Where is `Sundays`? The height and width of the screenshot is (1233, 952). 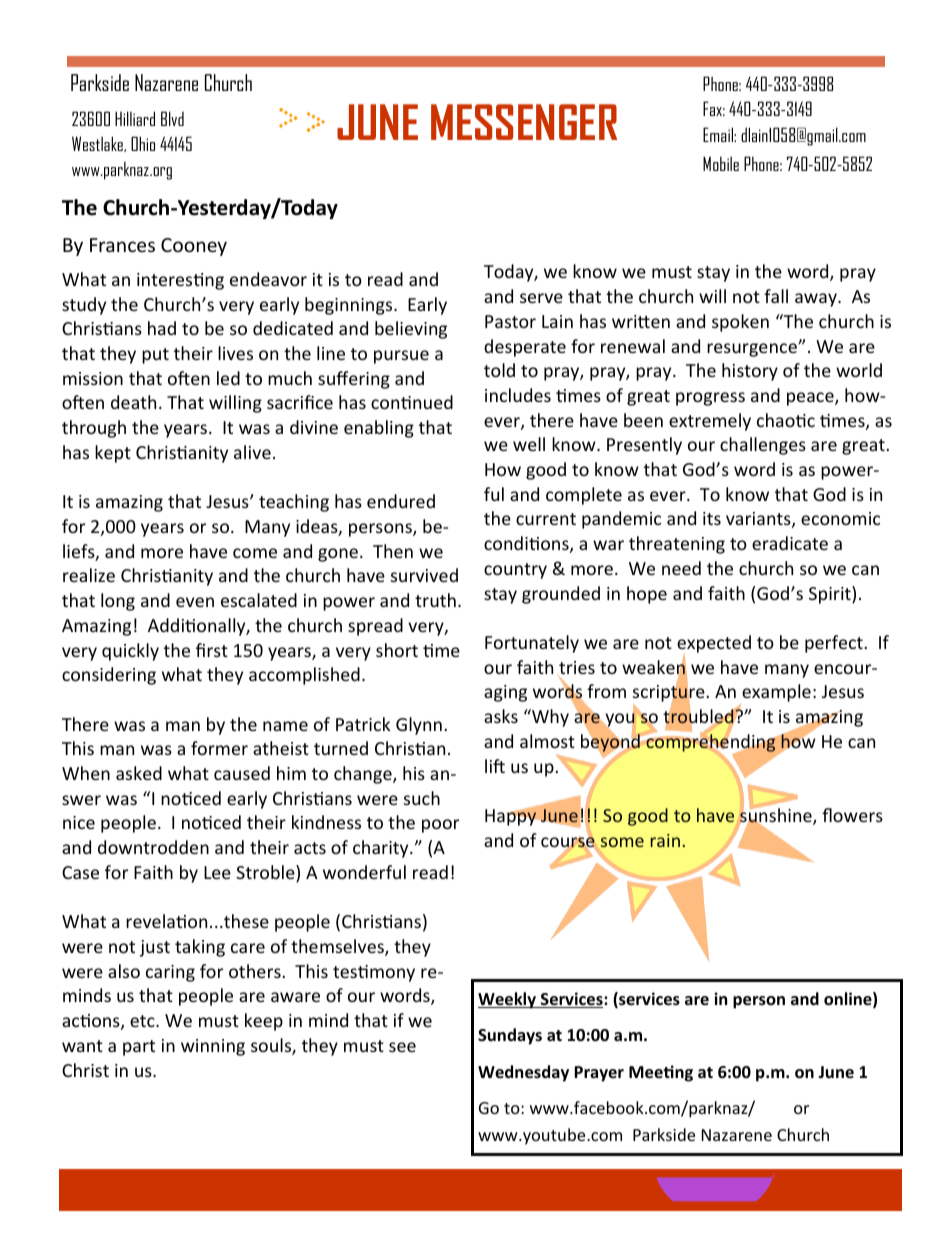 Sundays is located at coordinates (510, 1036).
